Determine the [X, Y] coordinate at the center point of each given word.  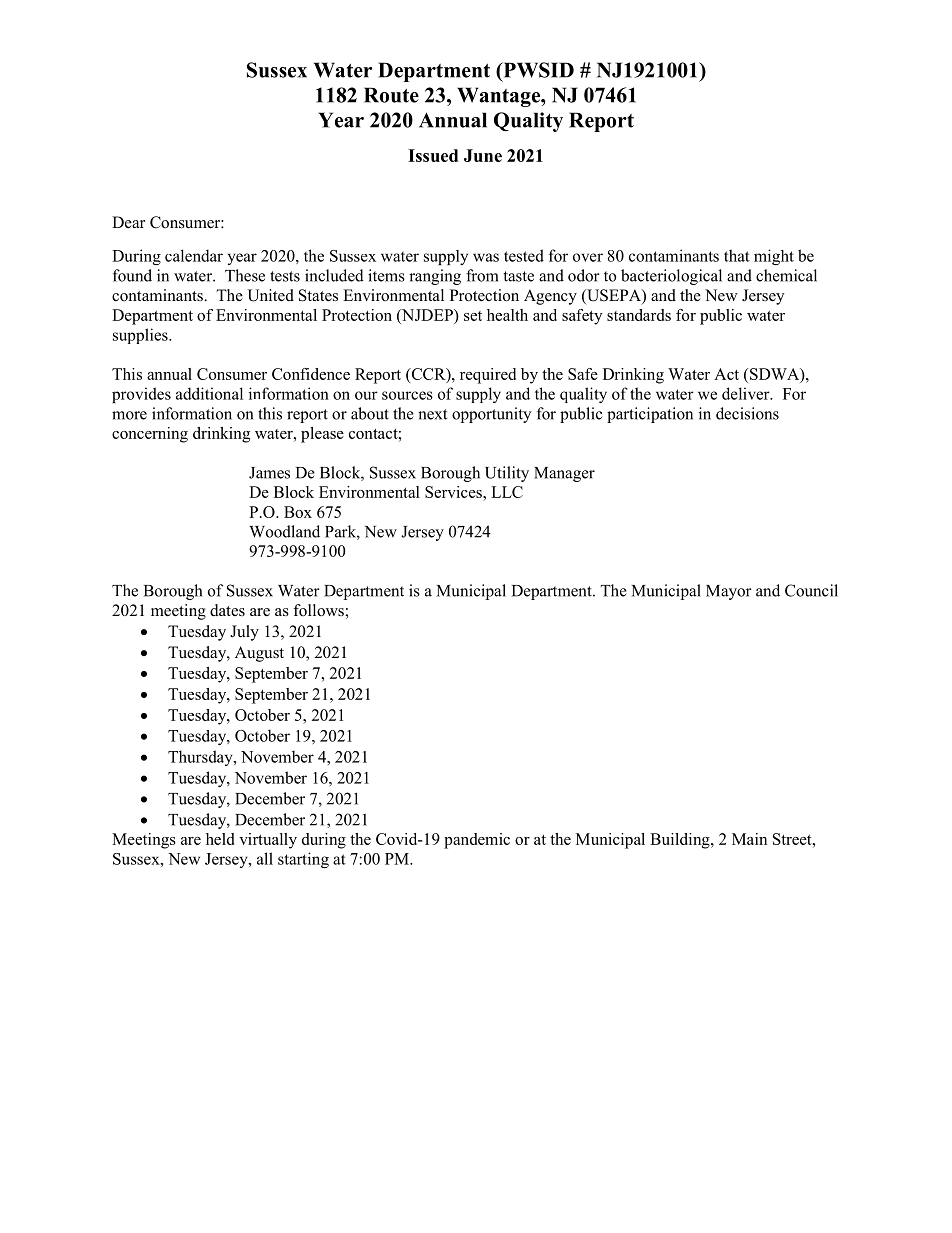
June [483, 155]
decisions [747, 413]
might [774, 257]
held [220, 839]
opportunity [491, 415]
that [737, 255]
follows [319, 610]
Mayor [729, 592]
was [486, 257]
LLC [507, 492]
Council [811, 590]
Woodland [284, 531]
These [245, 275]
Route [391, 95]
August [259, 654]
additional [209, 393]
